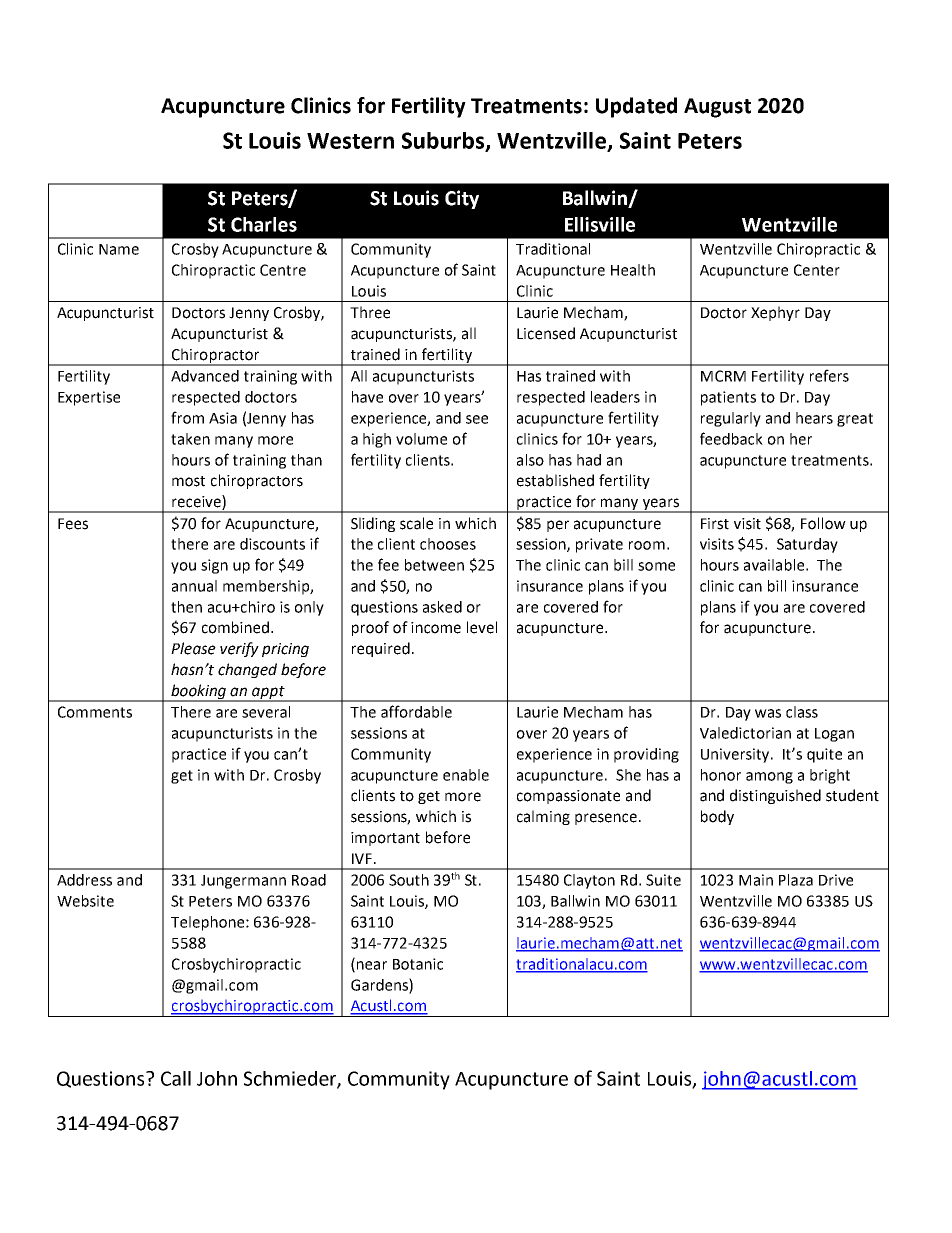  What do you see at coordinates (264, 224) in the screenshot?
I see `Charles` at bounding box center [264, 224].
